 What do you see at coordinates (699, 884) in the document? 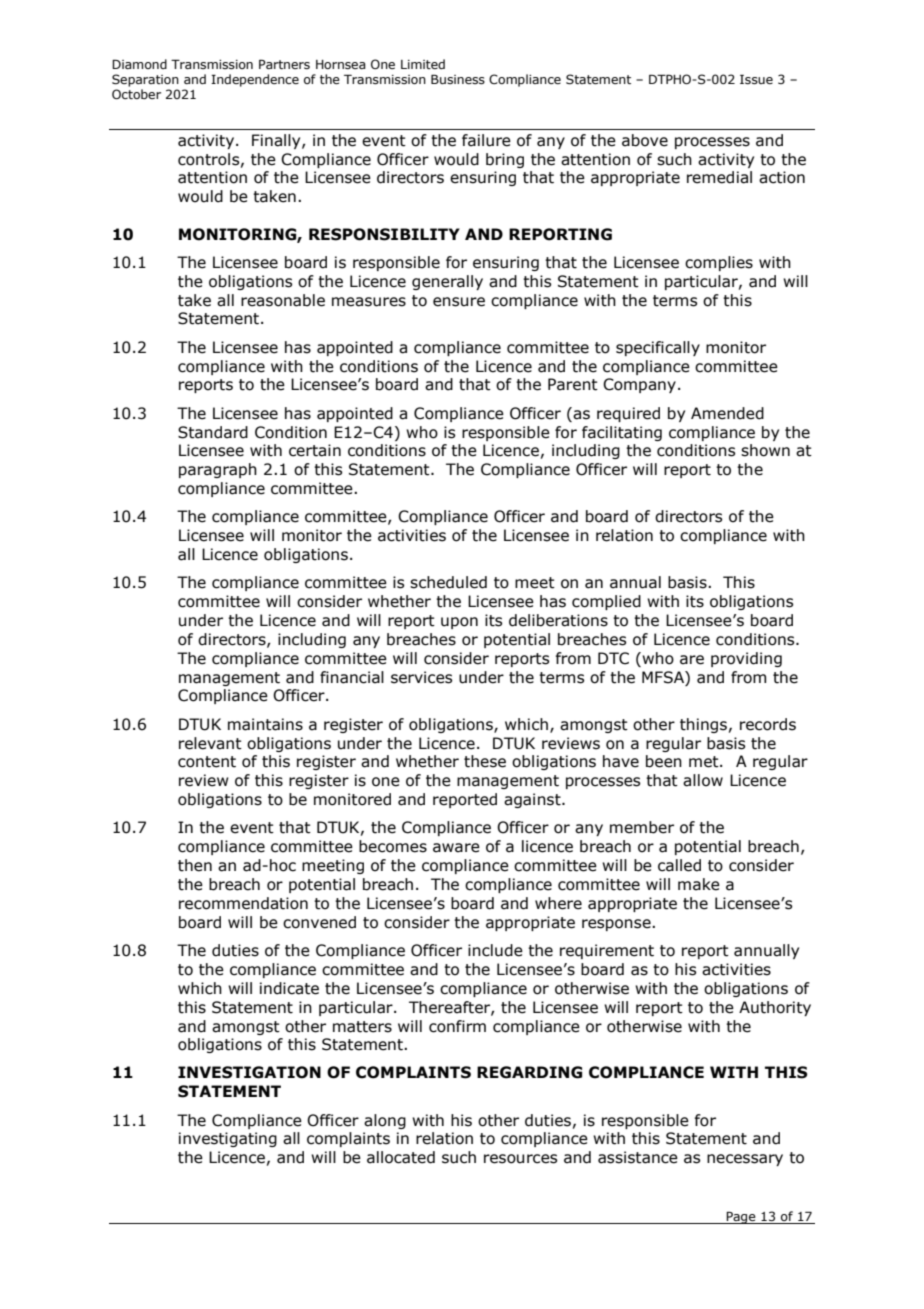
I see `make` at bounding box center [699, 884].
